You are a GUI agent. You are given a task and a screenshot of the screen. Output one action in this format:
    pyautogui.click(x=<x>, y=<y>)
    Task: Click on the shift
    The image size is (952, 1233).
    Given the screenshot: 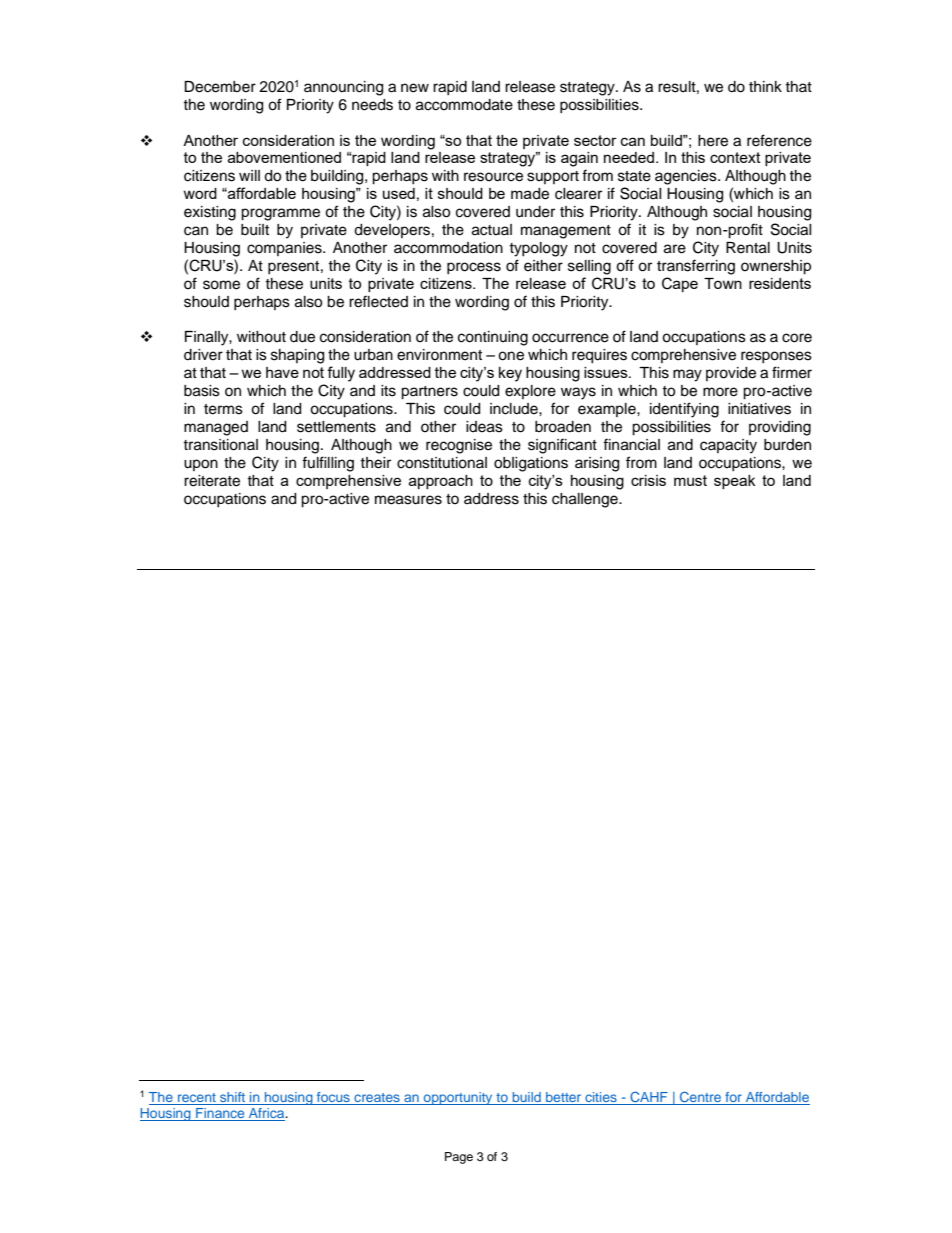 What is the action you would take?
    pyautogui.click(x=233, y=1098)
